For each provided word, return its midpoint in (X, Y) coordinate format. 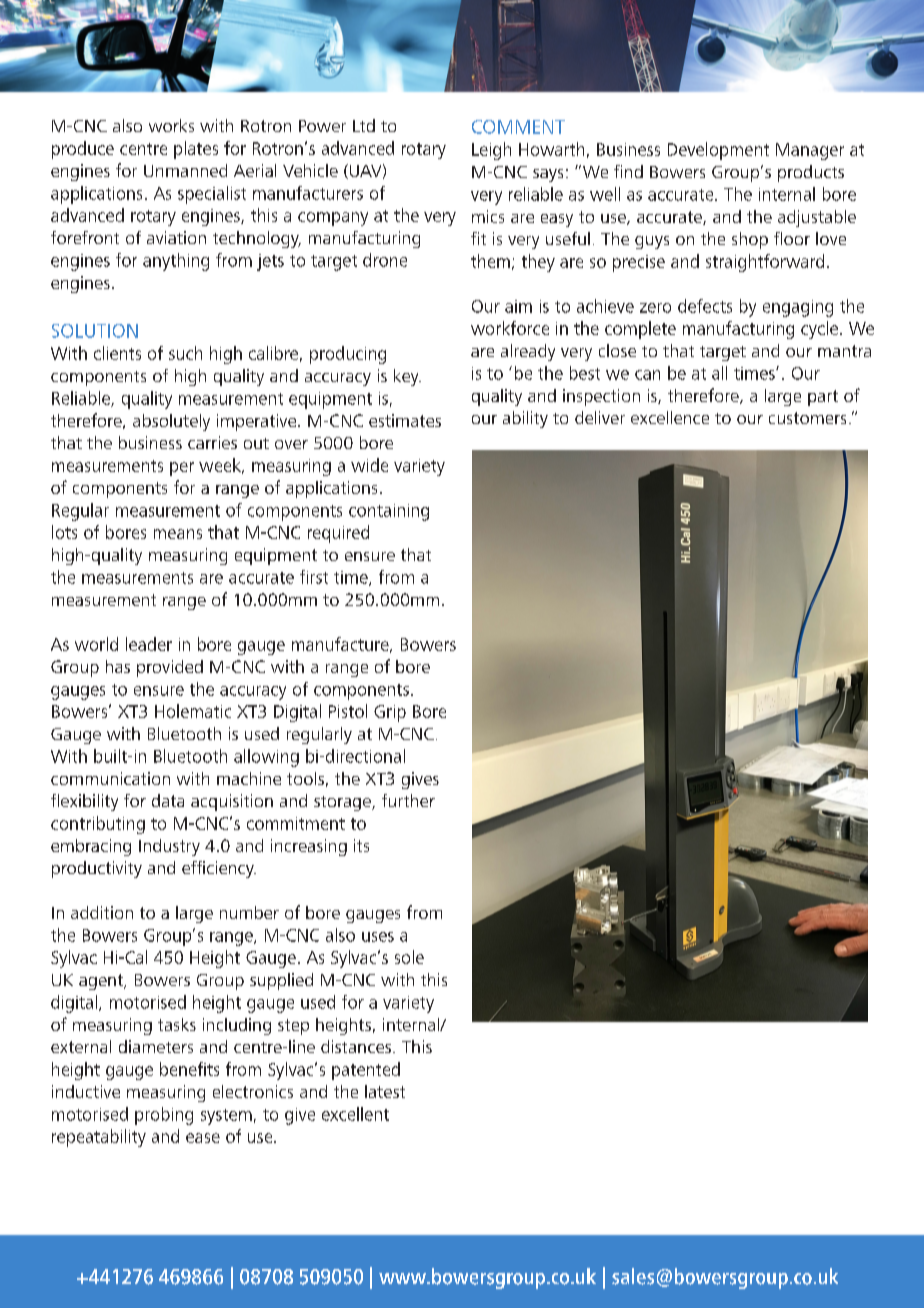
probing (164, 1116)
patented (366, 1071)
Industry (169, 847)
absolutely (171, 422)
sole (409, 957)
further (408, 800)
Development (718, 151)
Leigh (491, 151)
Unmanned (185, 170)
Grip (390, 713)
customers (807, 418)
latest (385, 1091)
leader (149, 644)
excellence (670, 417)
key (407, 377)
